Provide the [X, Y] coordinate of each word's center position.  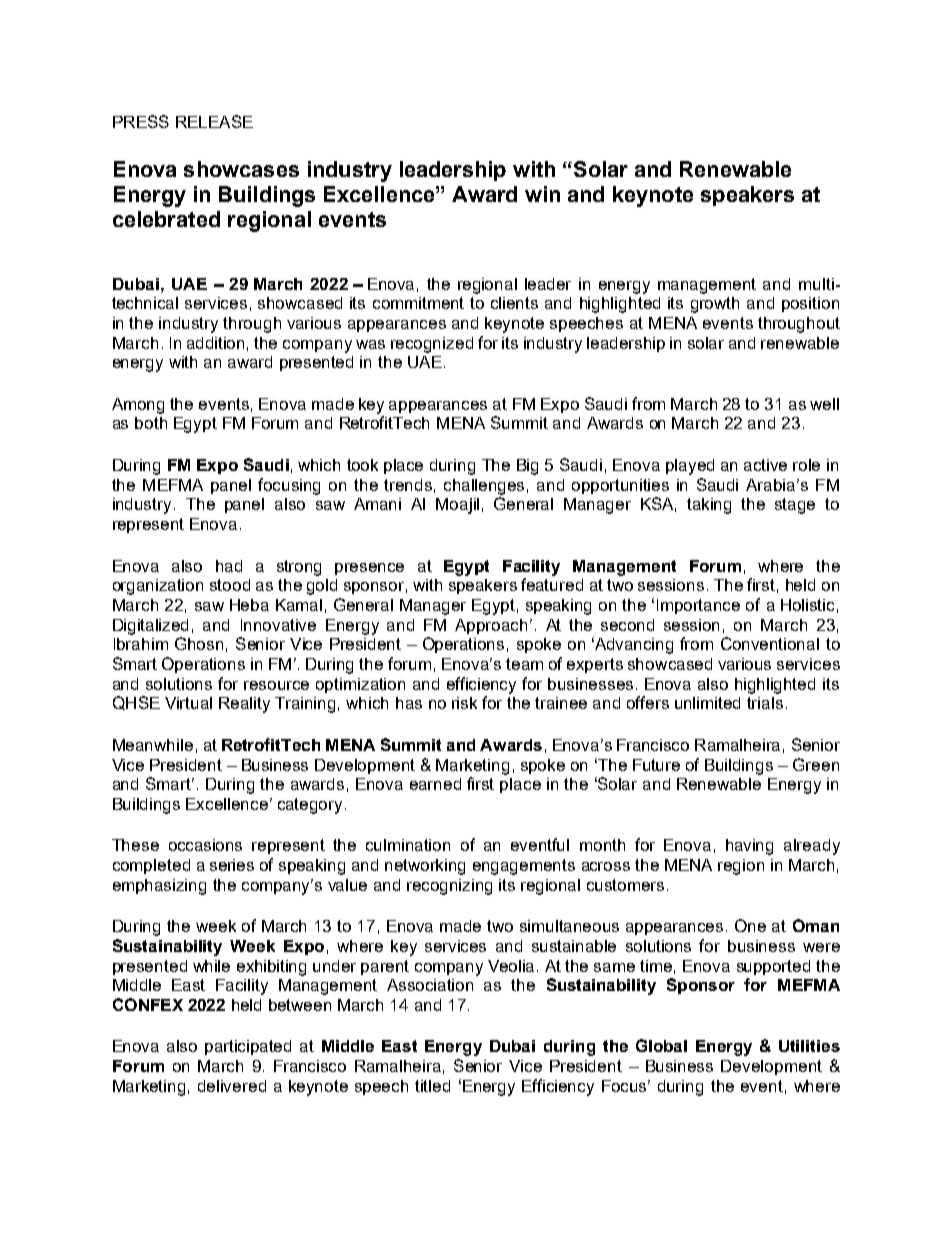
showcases [241, 169]
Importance [698, 606]
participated [248, 1047]
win [542, 194]
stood [230, 585]
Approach [493, 626]
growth [715, 305]
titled [432, 1086]
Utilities [809, 1046]
